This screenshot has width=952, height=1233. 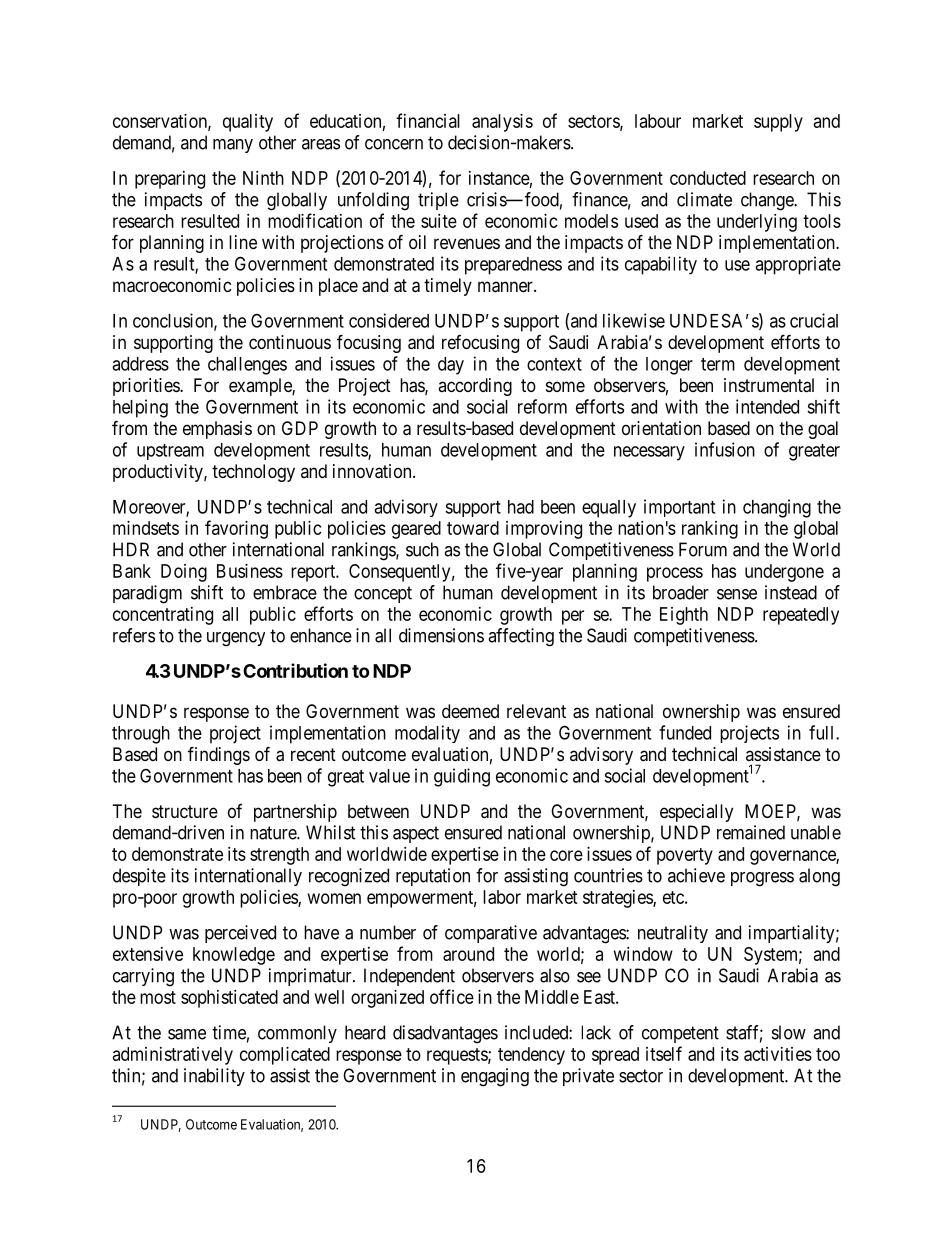 I want to click on conducted, so click(x=708, y=178).
